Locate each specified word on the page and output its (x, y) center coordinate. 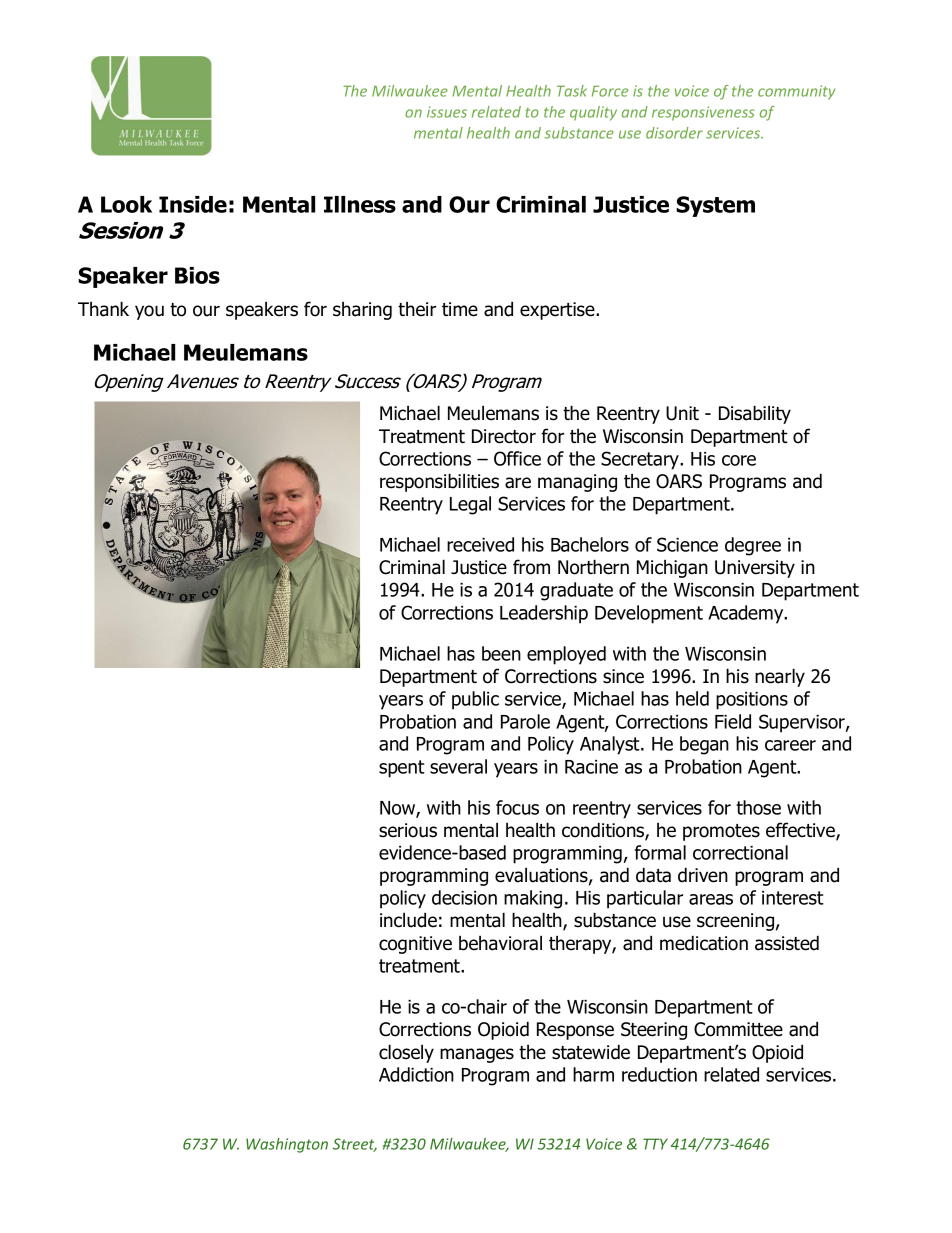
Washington (287, 1145)
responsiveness (703, 113)
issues (447, 112)
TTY (655, 1144)
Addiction (416, 1074)
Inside (193, 204)
